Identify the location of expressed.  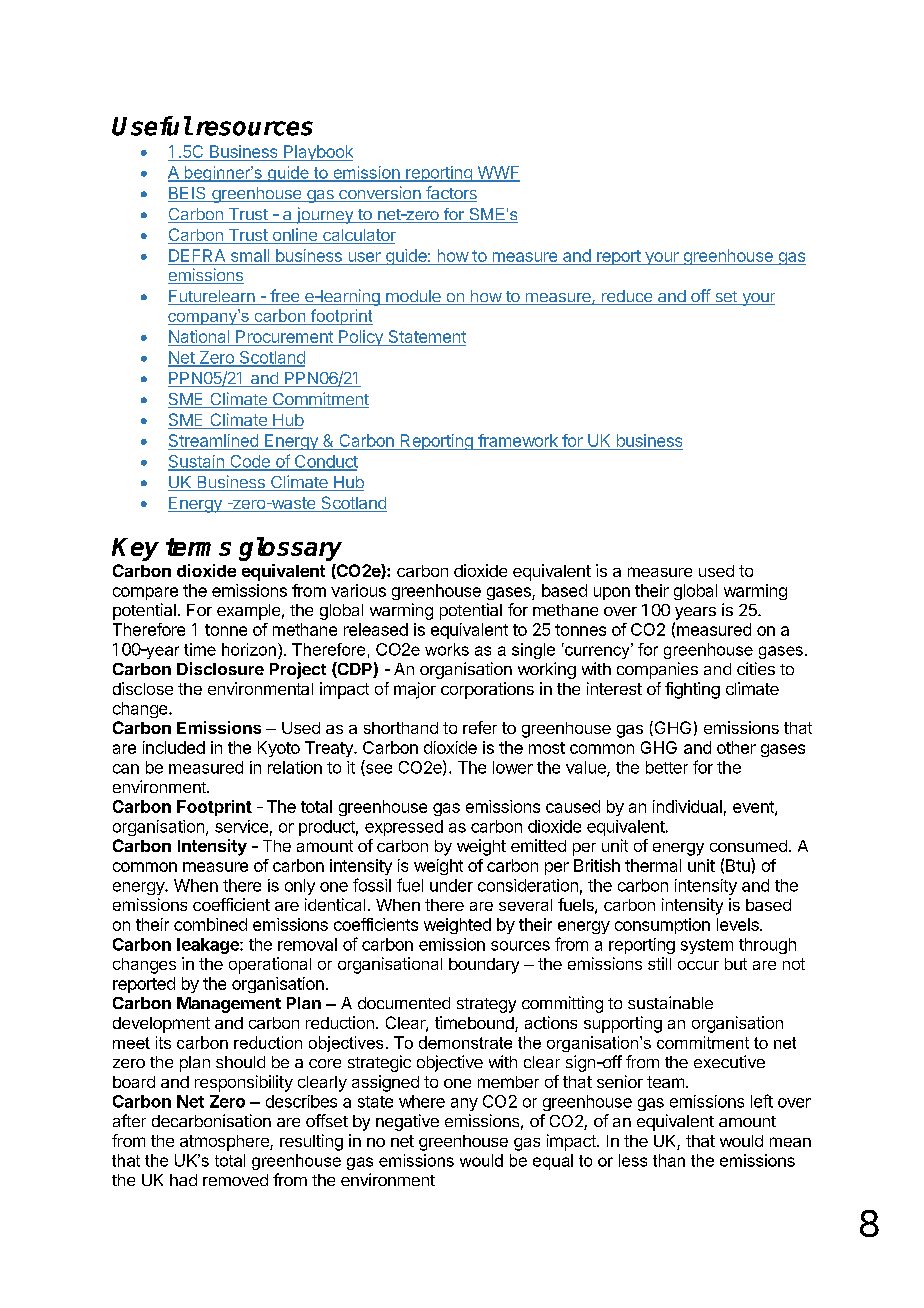
(404, 828).
